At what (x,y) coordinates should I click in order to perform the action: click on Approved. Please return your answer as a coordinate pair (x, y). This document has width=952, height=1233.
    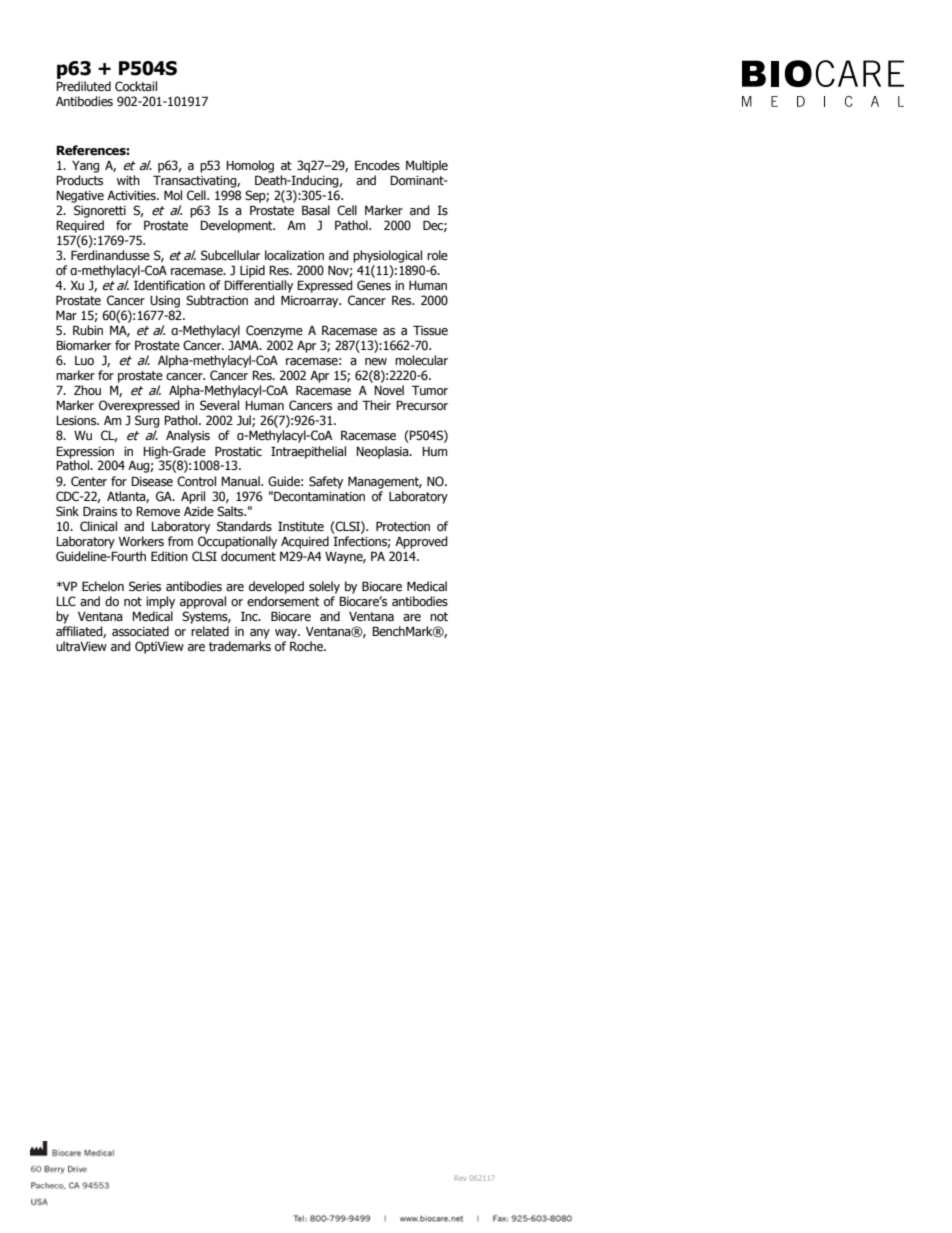
    Looking at the image, I should click on (421, 542).
